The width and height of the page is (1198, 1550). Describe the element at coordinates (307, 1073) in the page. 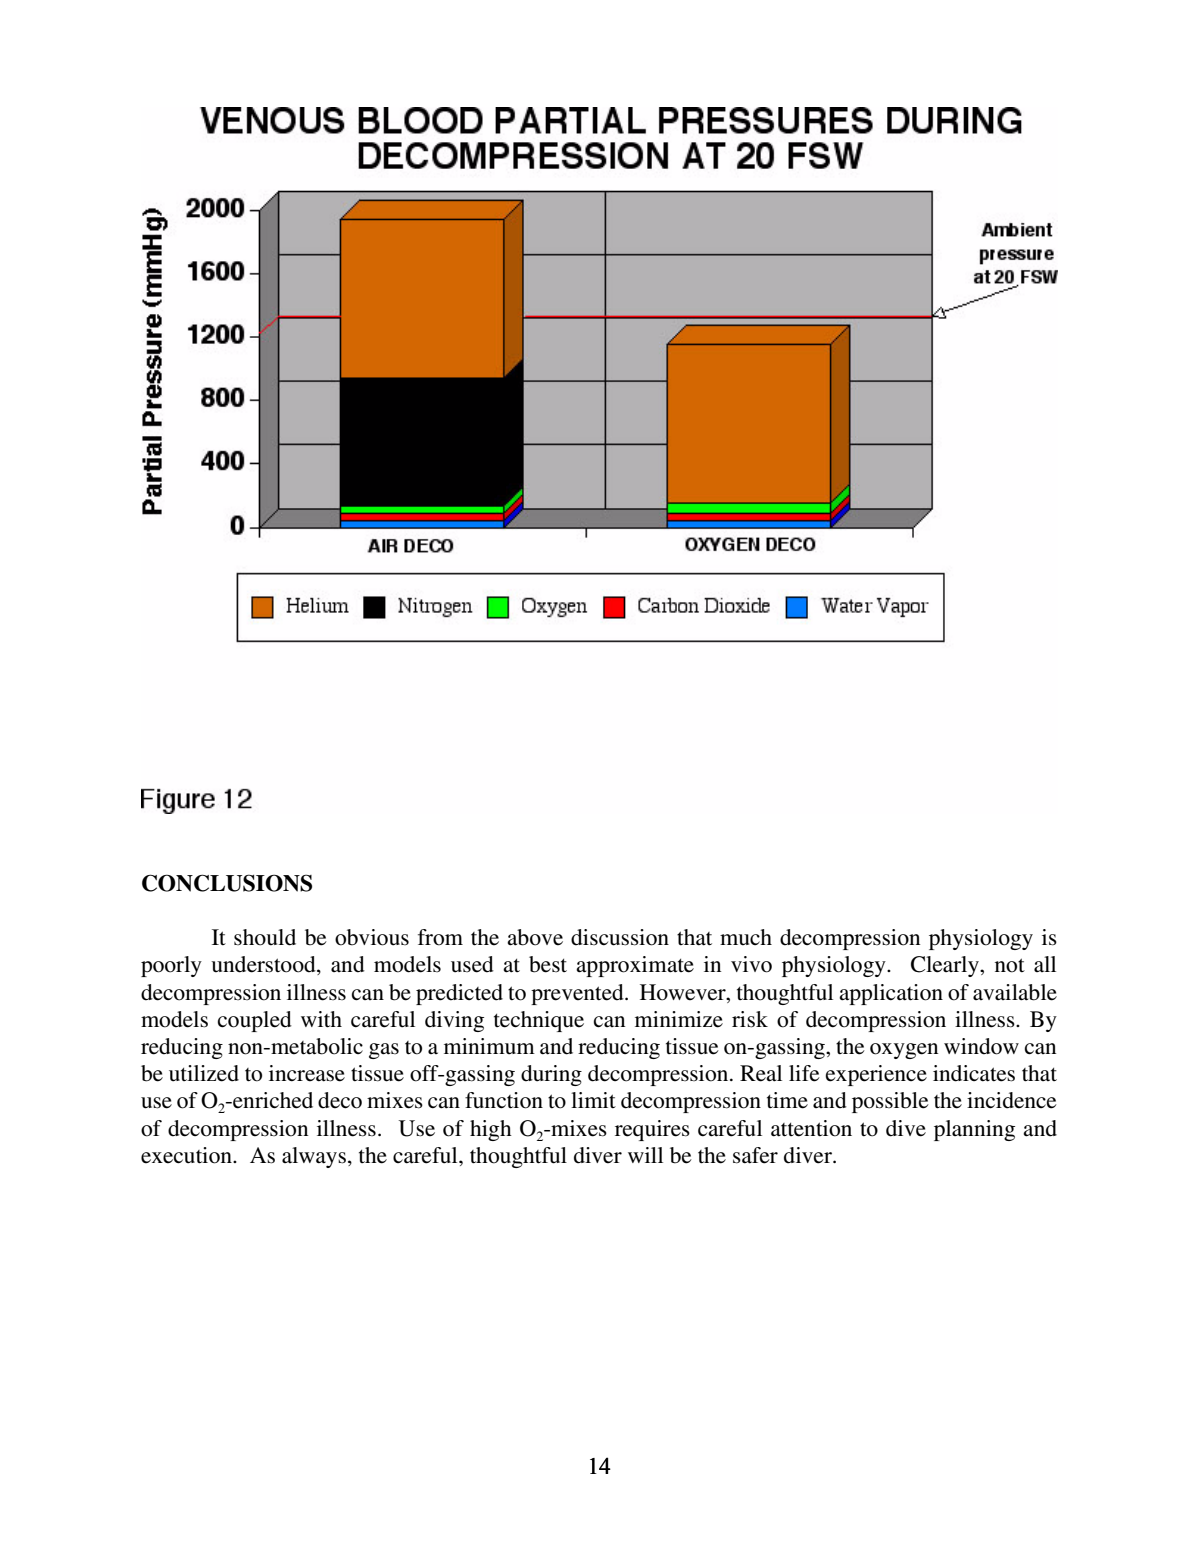

I see `increase` at that location.
